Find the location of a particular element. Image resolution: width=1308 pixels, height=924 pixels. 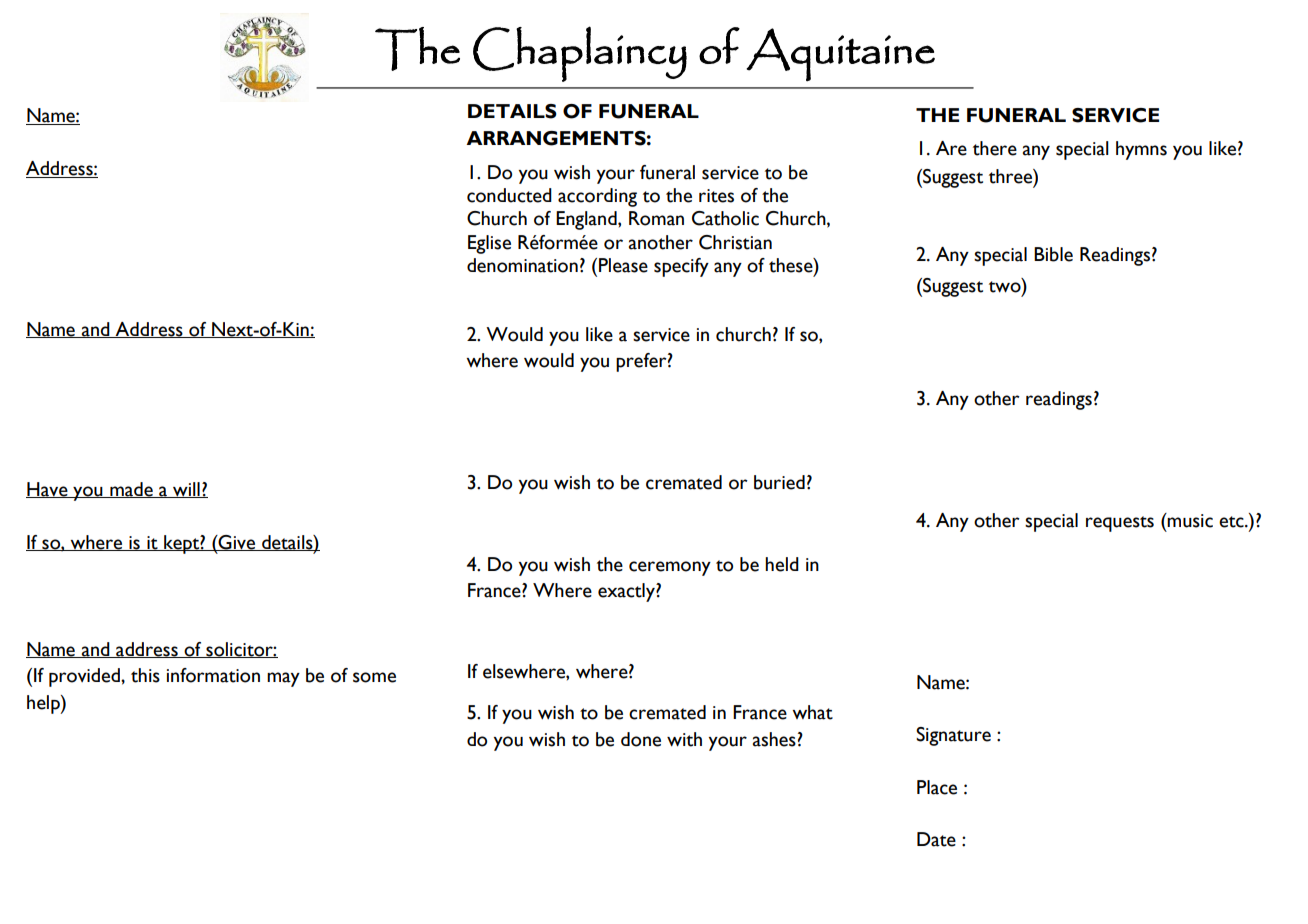

will is located at coordinates (186, 490).
